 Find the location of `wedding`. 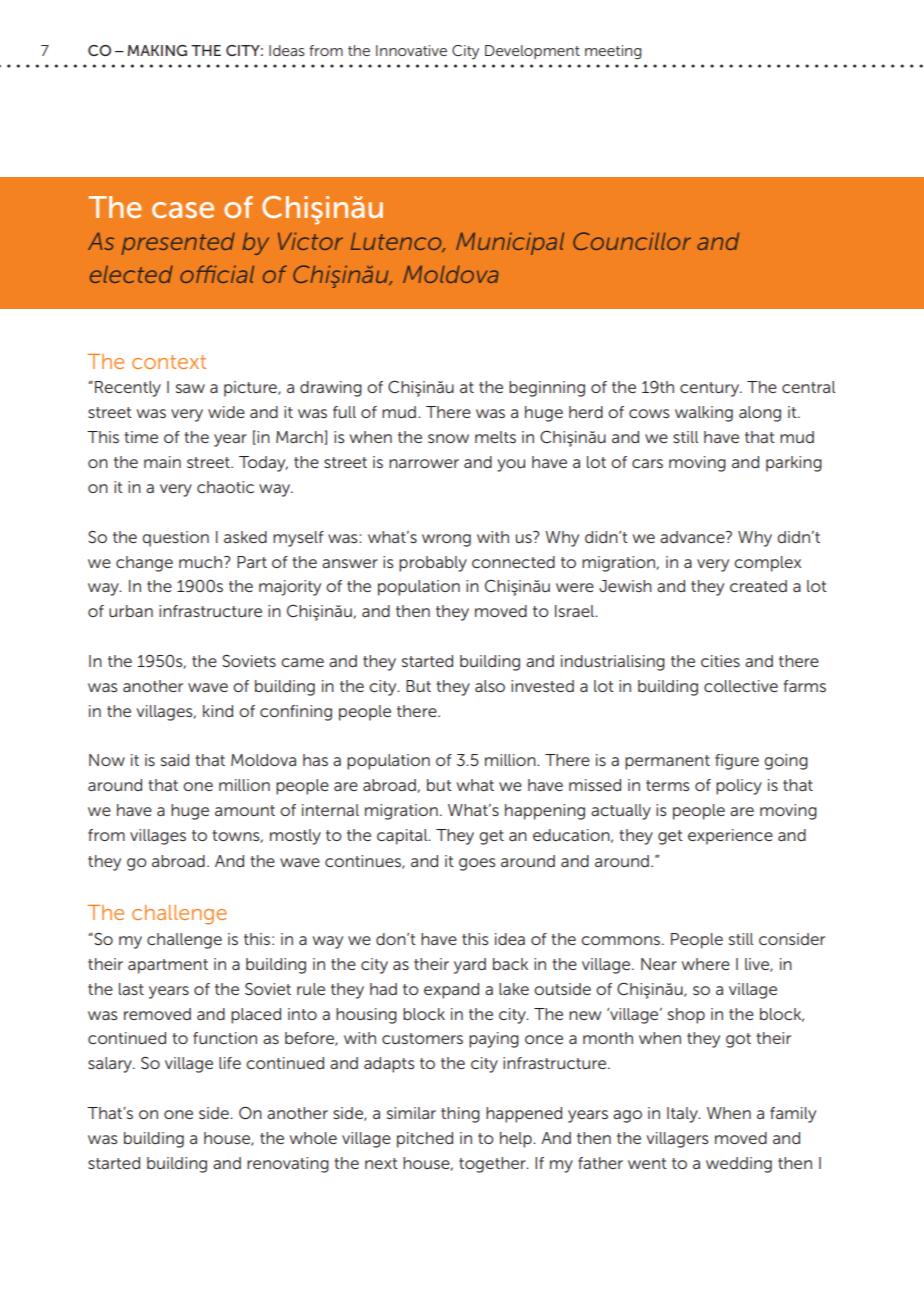

wedding is located at coordinates (739, 1165).
